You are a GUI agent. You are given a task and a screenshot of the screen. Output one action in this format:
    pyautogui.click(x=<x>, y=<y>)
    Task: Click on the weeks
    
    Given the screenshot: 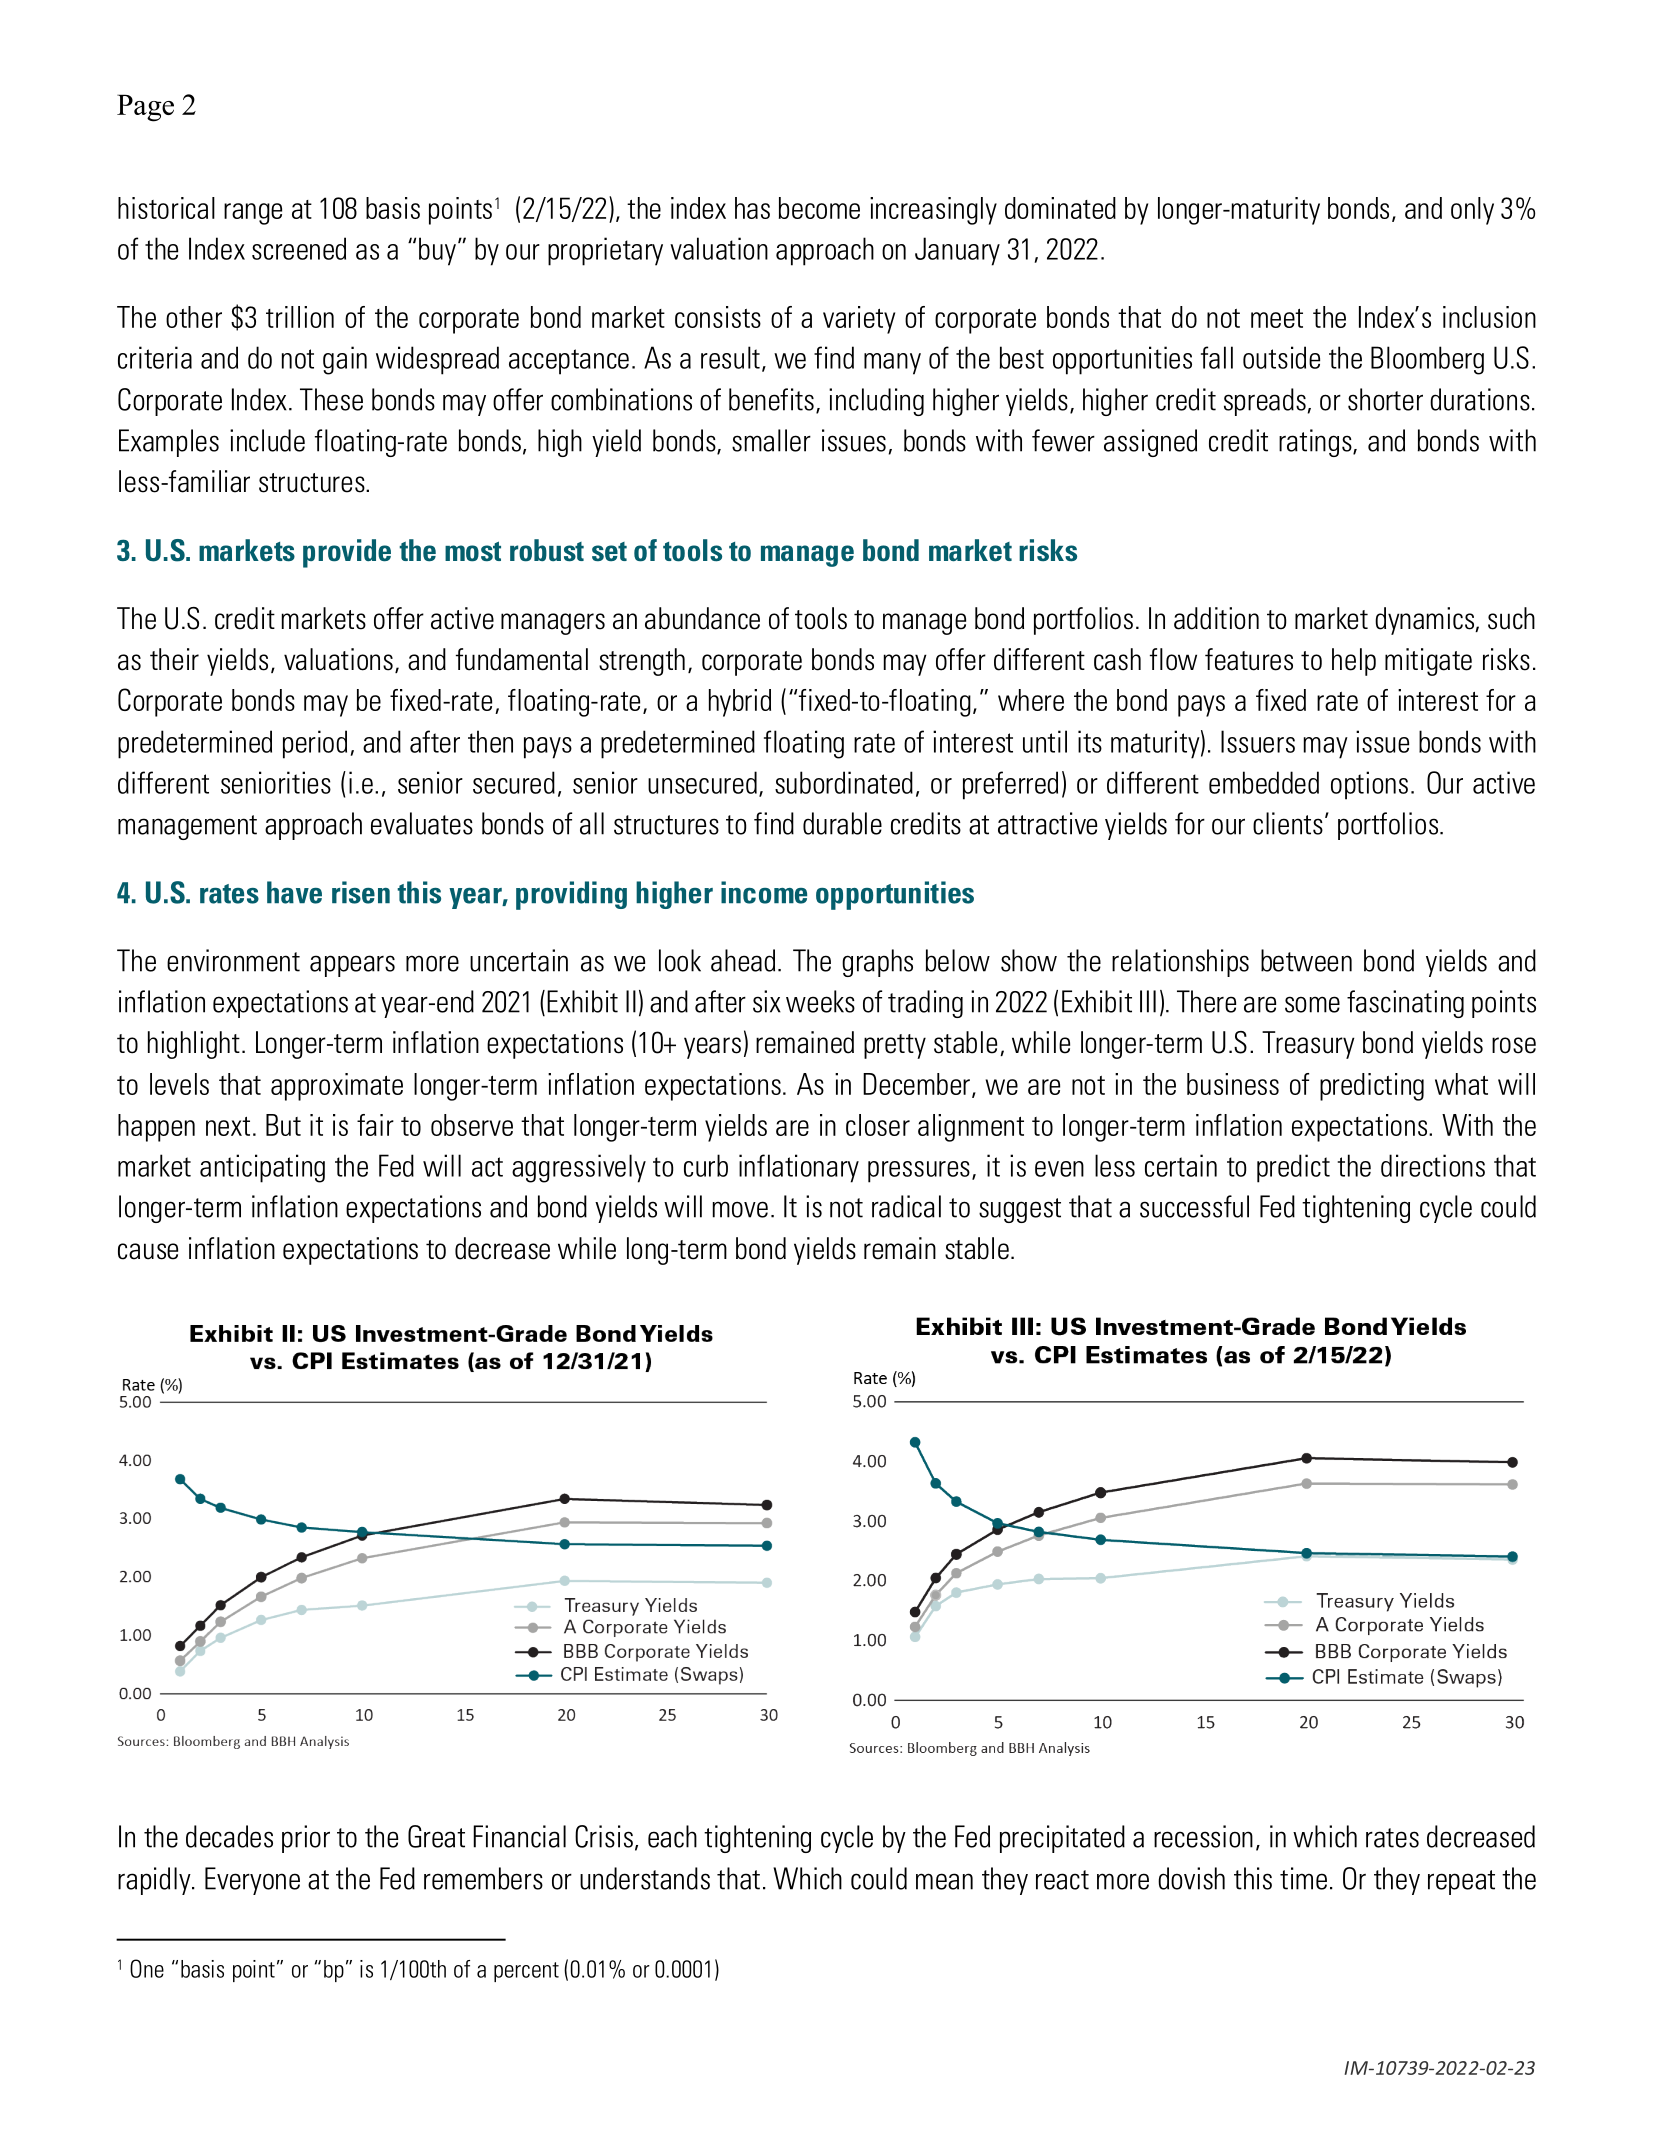 What is the action you would take?
    pyautogui.click(x=820, y=1001)
